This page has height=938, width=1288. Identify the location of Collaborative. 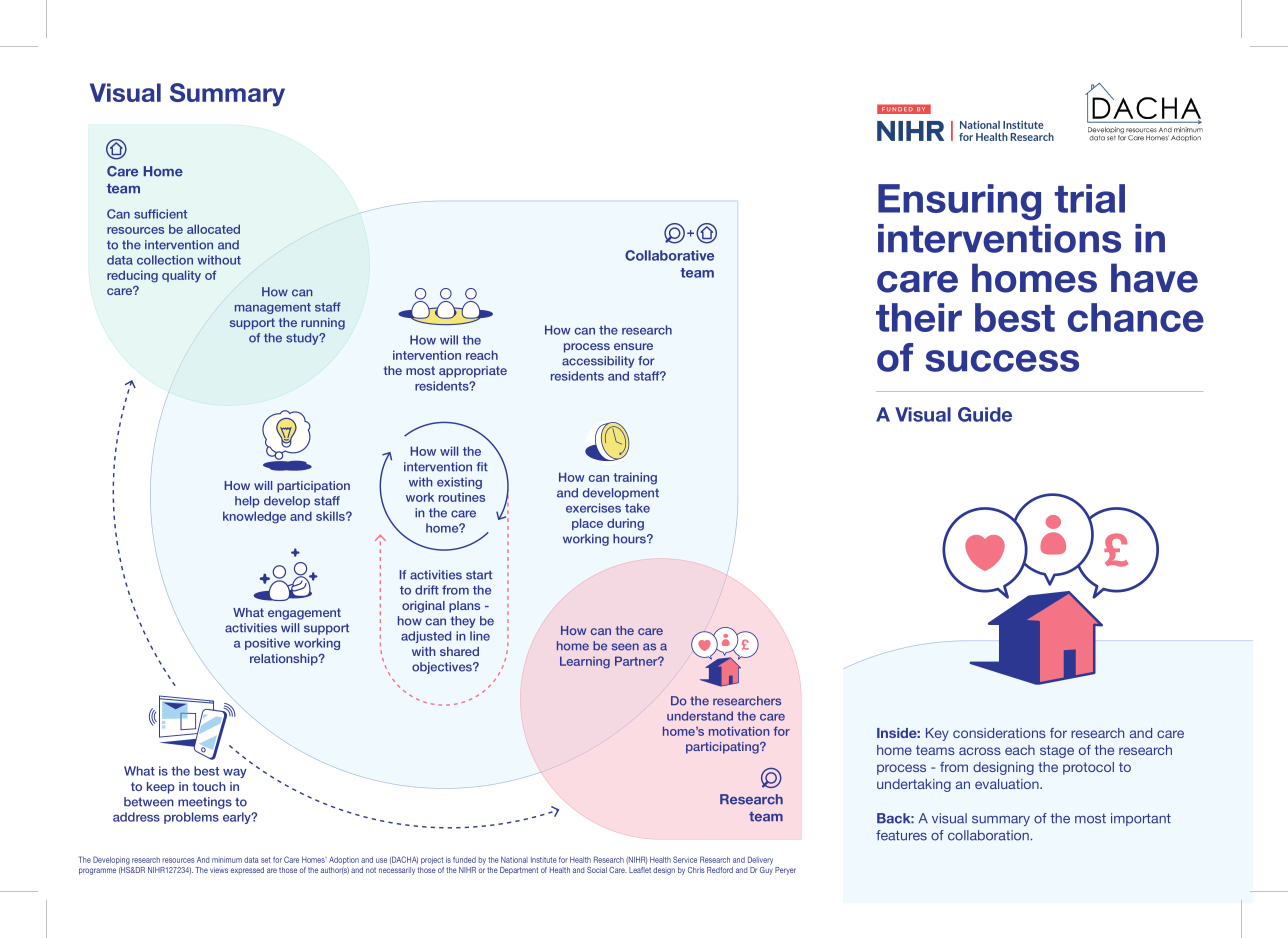
(669, 255).
